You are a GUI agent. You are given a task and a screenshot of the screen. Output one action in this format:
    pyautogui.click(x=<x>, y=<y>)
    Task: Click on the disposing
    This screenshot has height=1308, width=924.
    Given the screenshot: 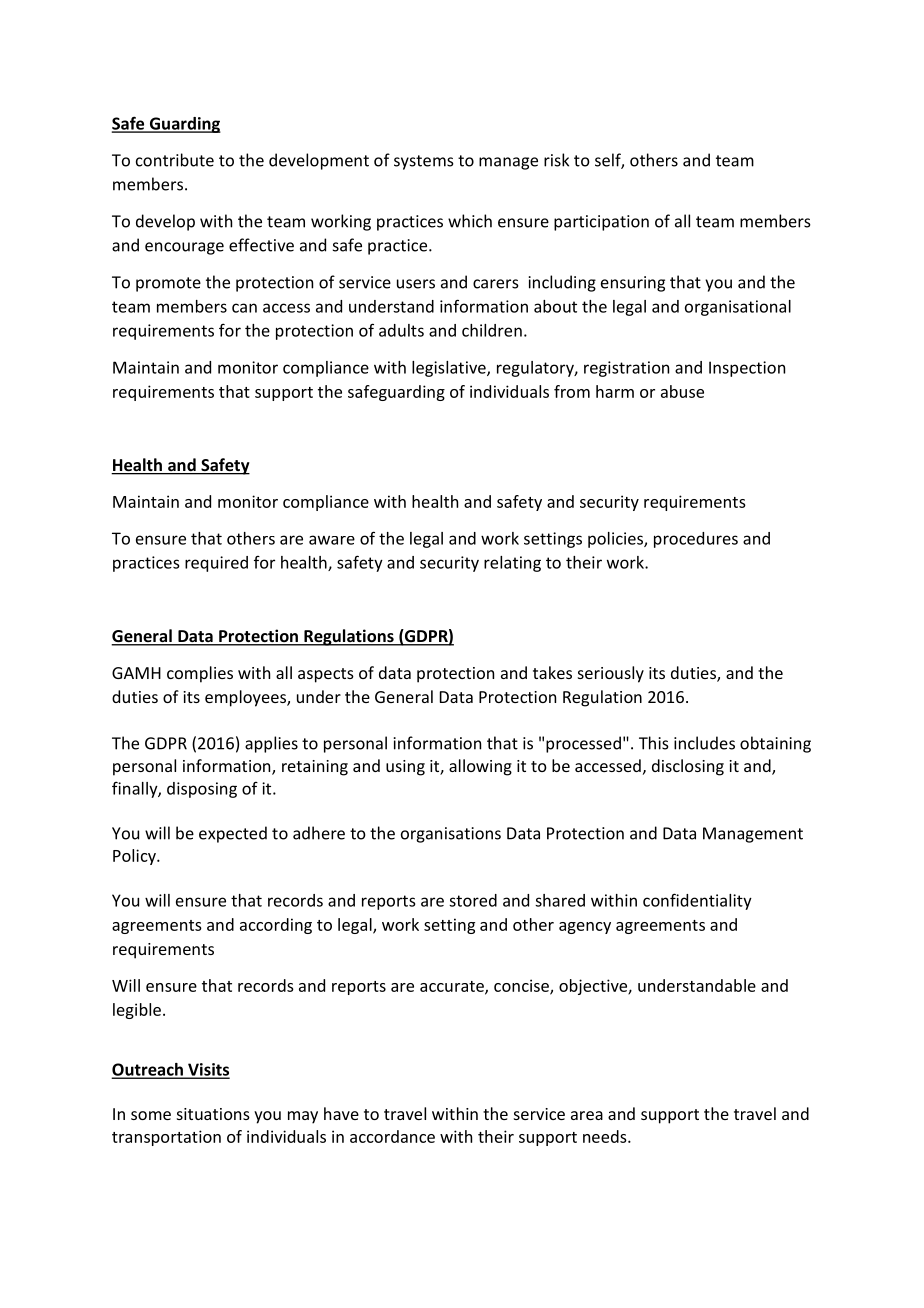 What is the action you would take?
    pyautogui.click(x=202, y=790)
